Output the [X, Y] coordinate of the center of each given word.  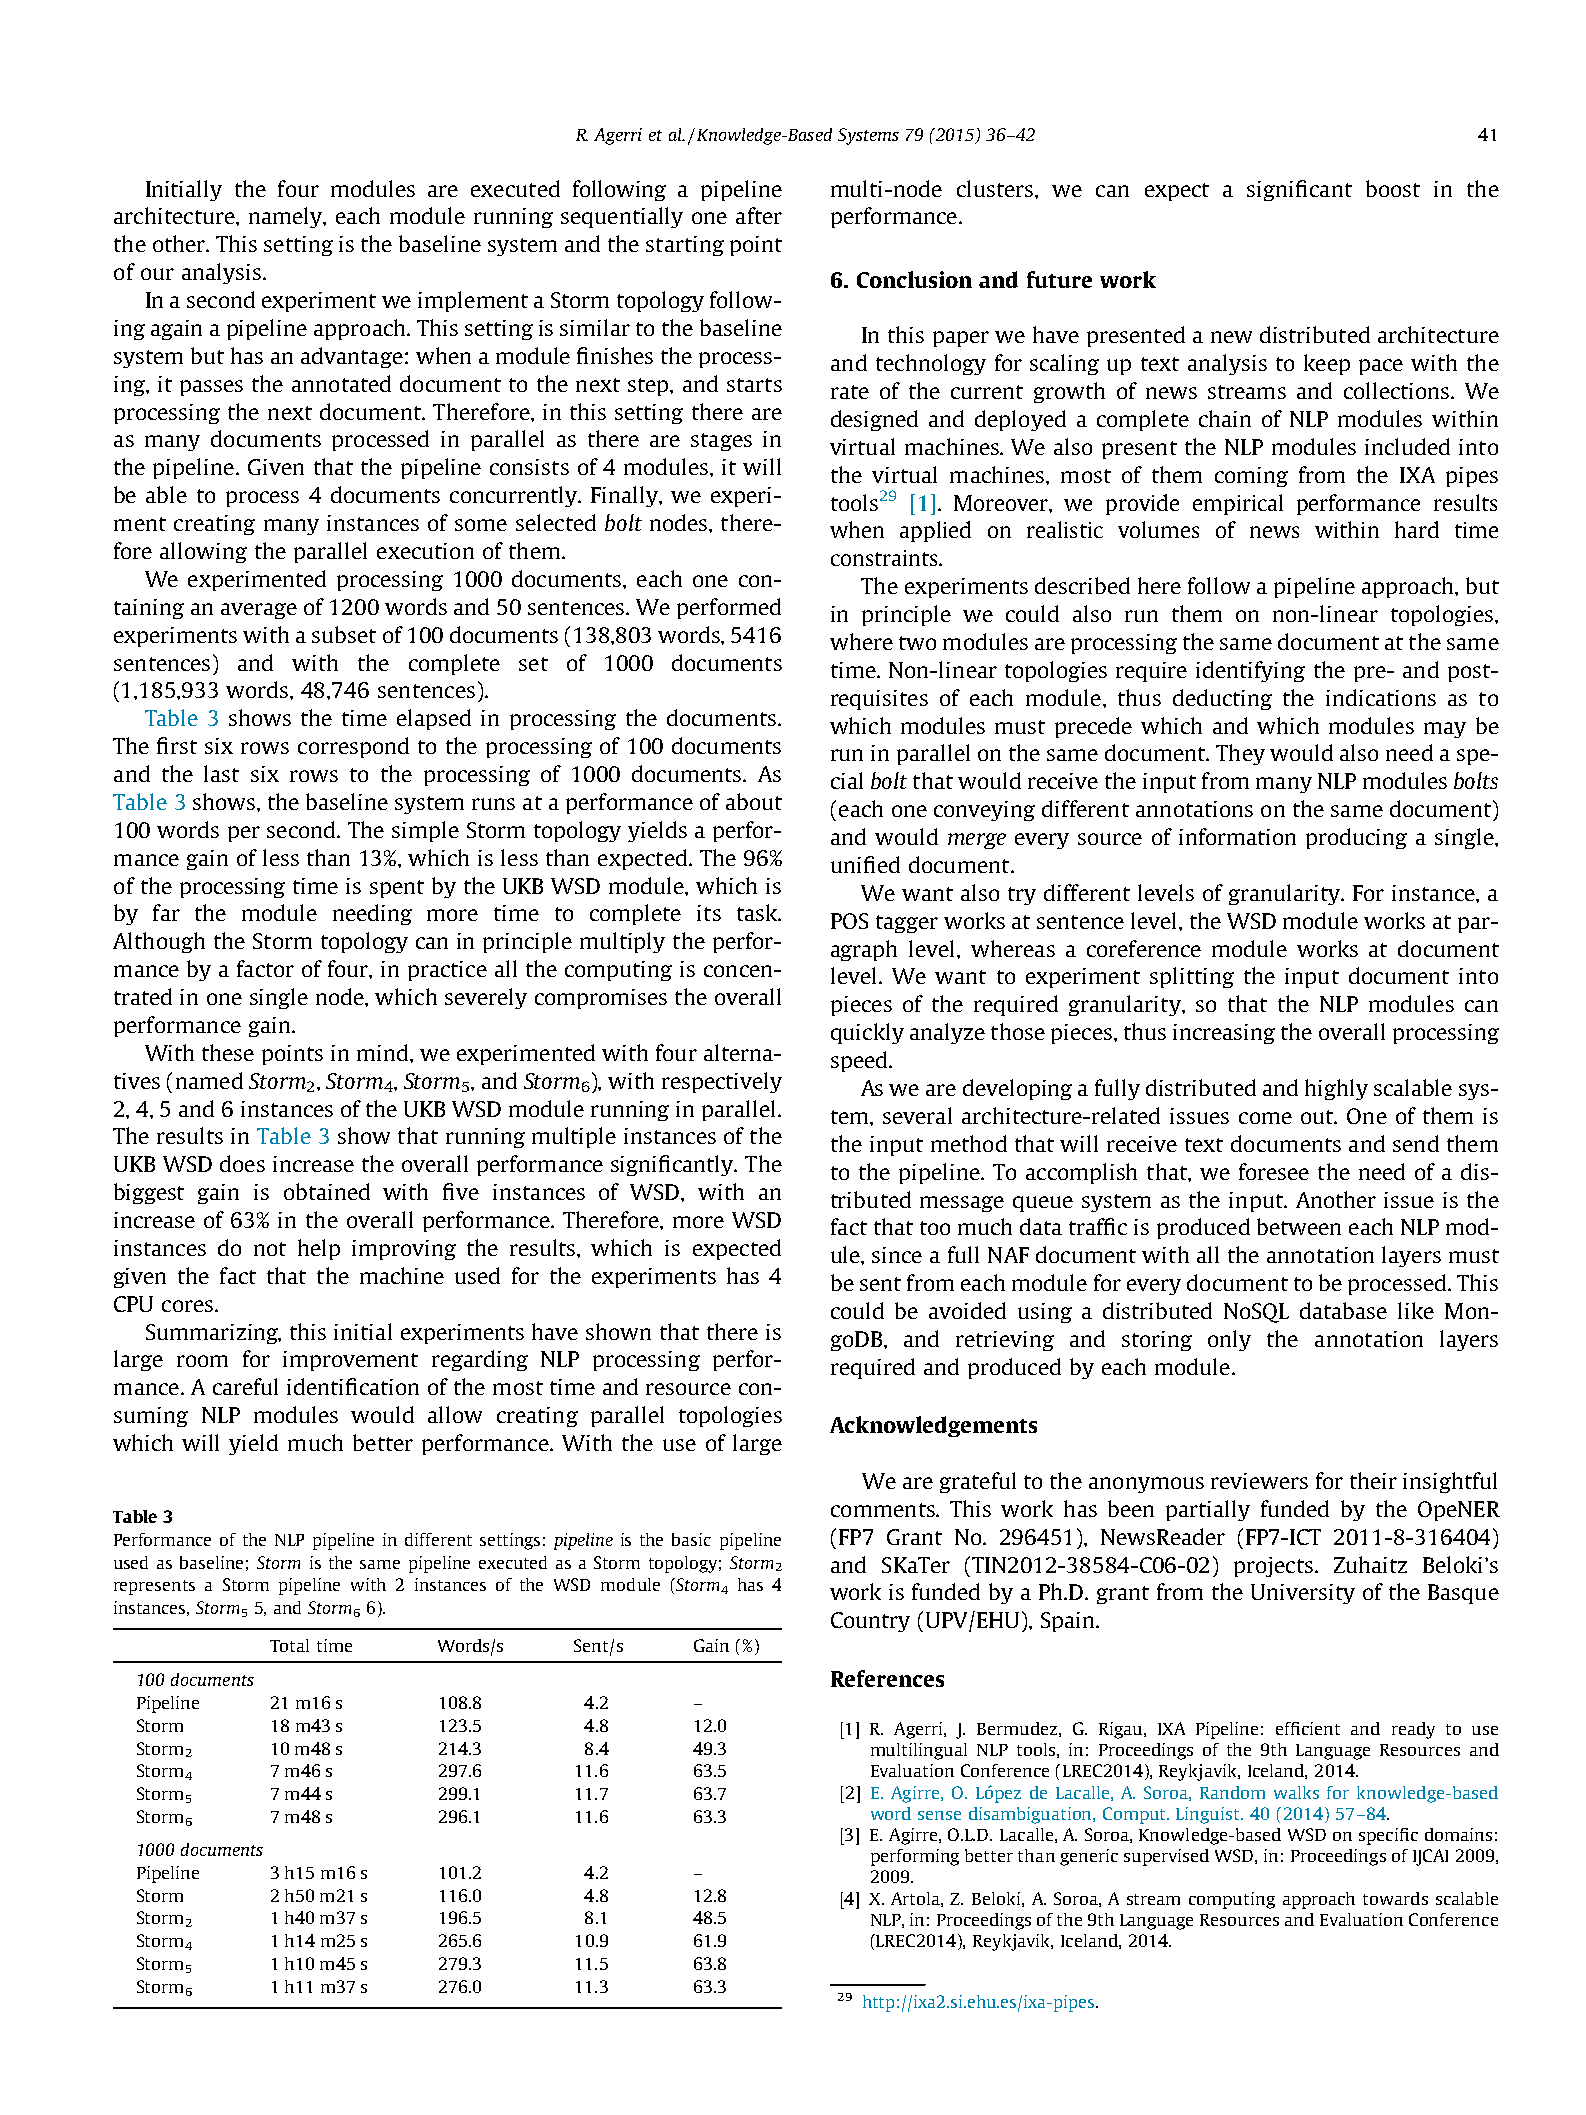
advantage [352, 357]
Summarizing [213, 1334]
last [221, 773]
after [759, 215]
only [1229, 1340]
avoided [967, 1310]
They [1240, 754]
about [754, 801]
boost [1393, 188]
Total [289, 1645]
